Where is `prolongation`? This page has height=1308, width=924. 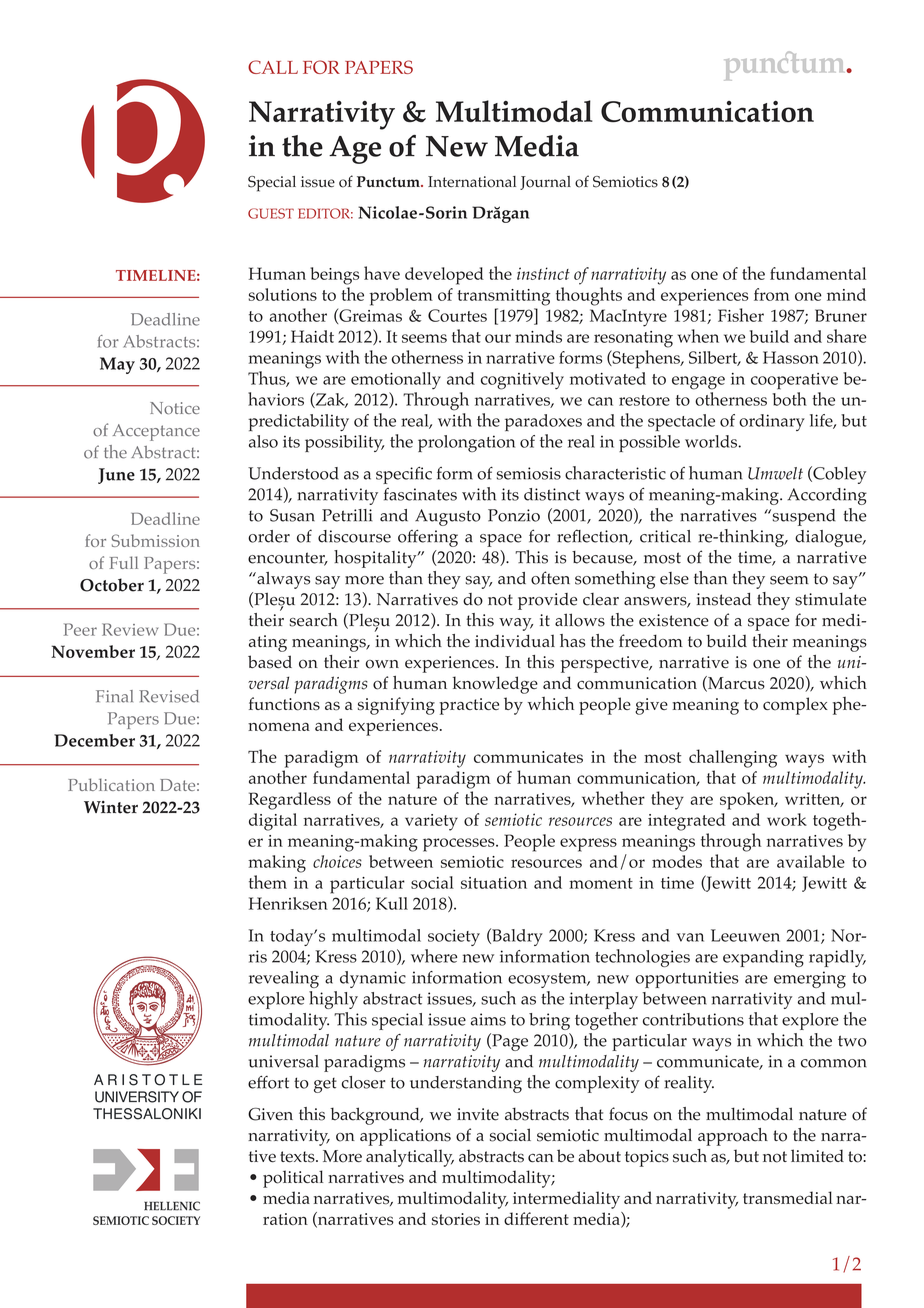 prolongation is located at coordinates (466, 443).
